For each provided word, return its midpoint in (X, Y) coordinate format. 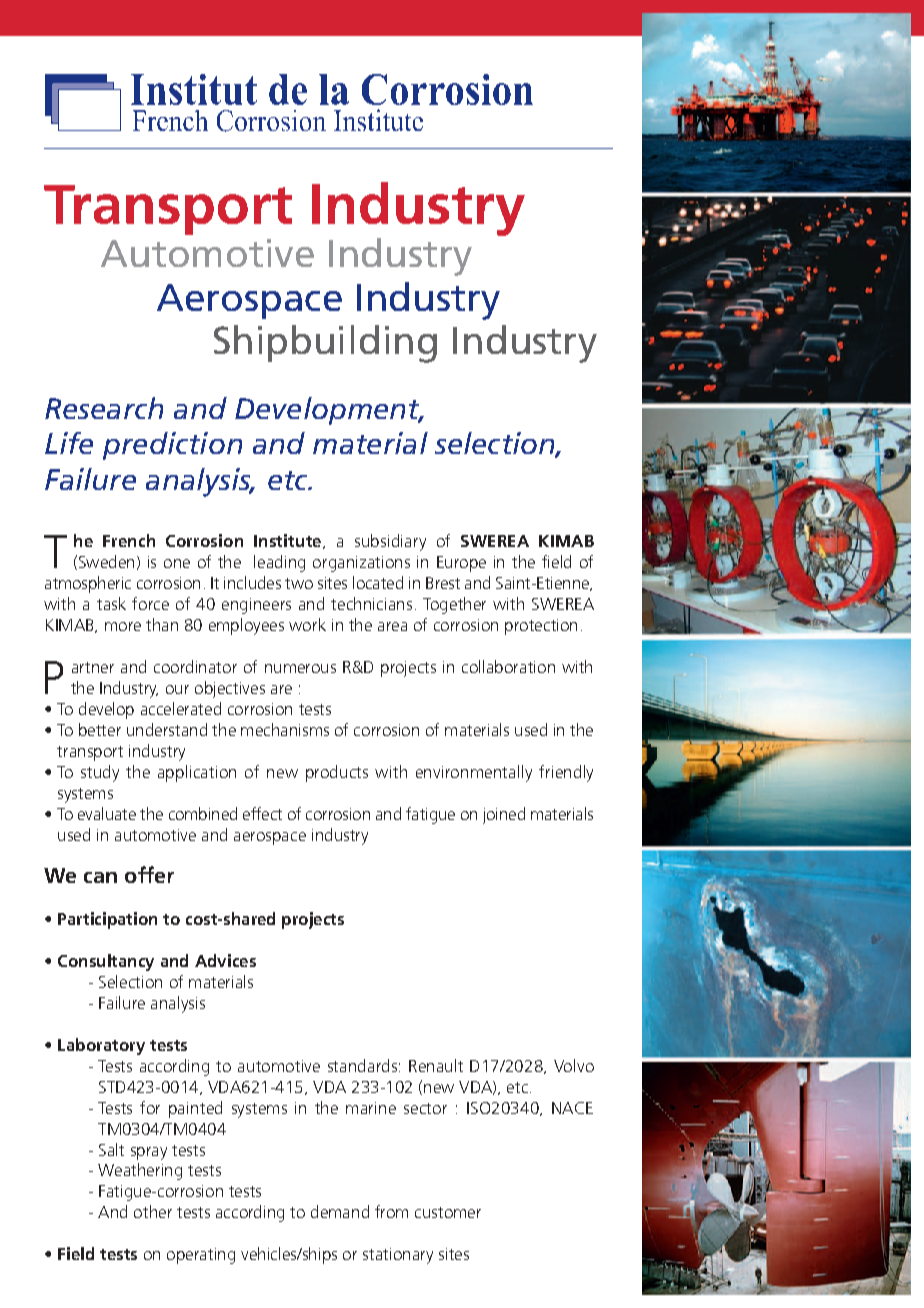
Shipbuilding (325, 344)
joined (504, 815)
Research (104, 408)
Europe (461, 564)
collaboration (508, 666)
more (123, 626)
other (153, 1211)
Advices (225, 960)
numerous (300, 668)
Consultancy (106, 962)
